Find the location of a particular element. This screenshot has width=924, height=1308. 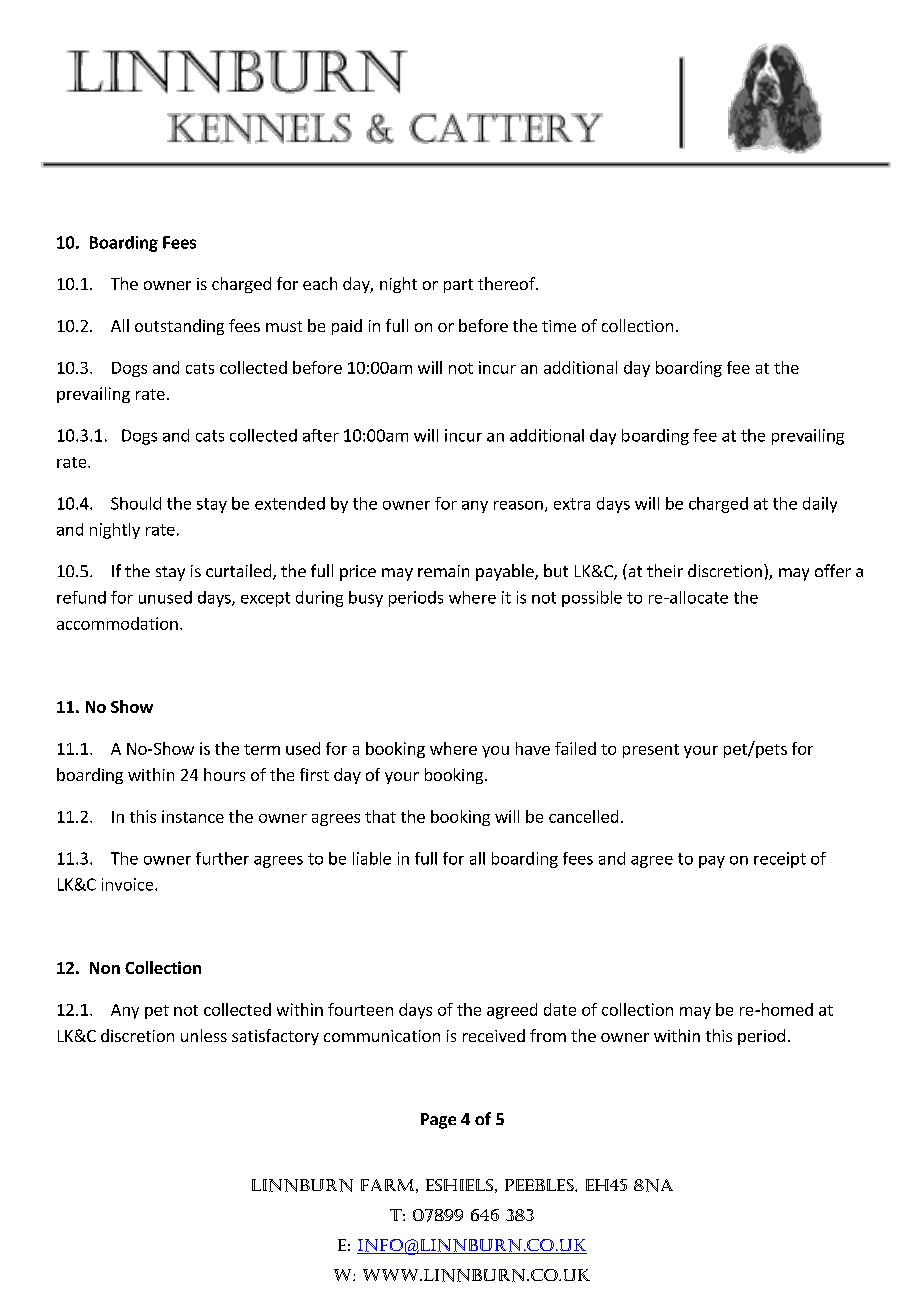

Should is located at coordinates (136, 503).
